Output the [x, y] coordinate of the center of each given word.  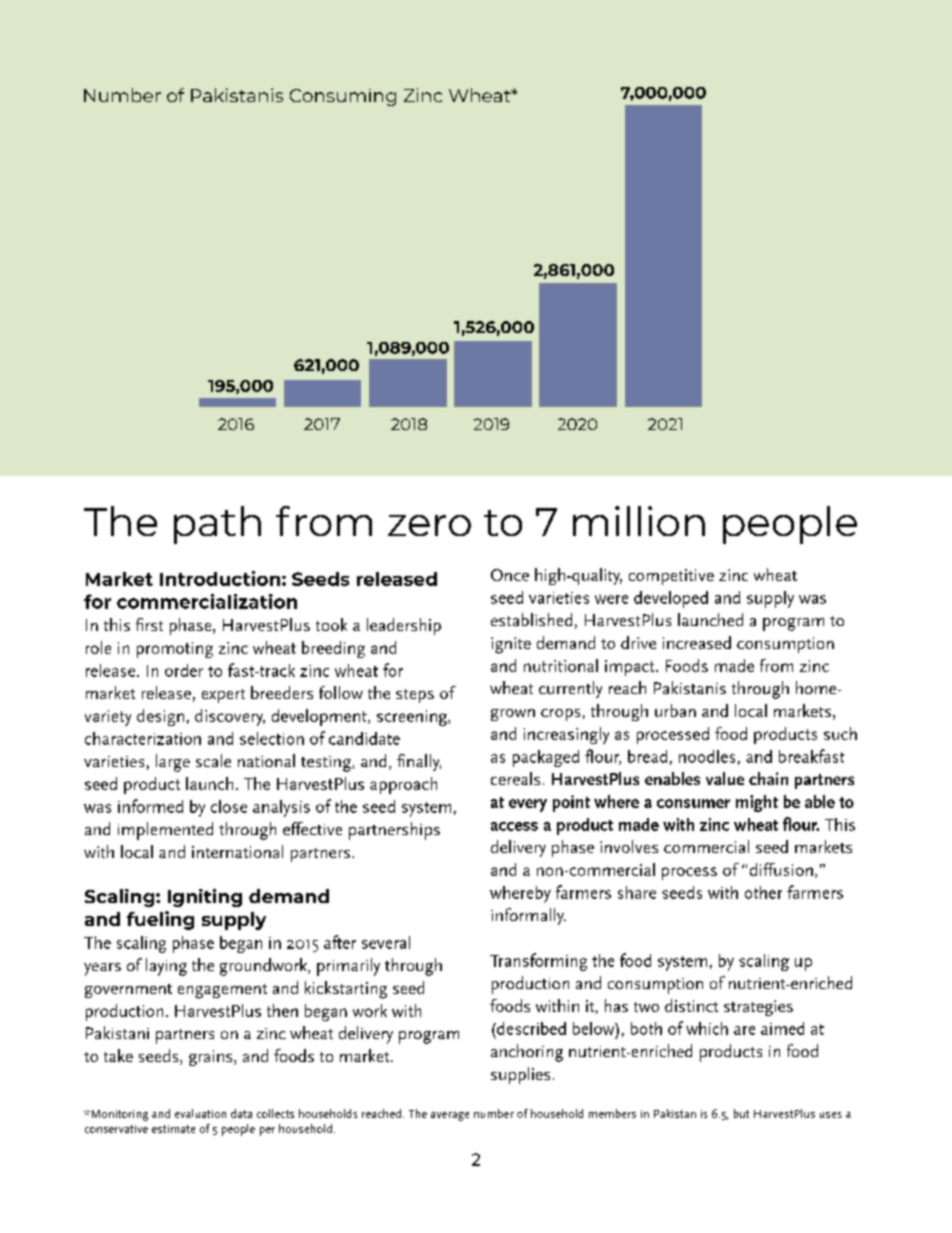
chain [768, 778]
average [450, 1116]
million [639, 521]
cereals [515, 778]
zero [429, 525]
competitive [671, 577]
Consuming [343, 97]
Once [510, 575]
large [173, 763]
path [217, 525]
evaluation [200, 1113]
